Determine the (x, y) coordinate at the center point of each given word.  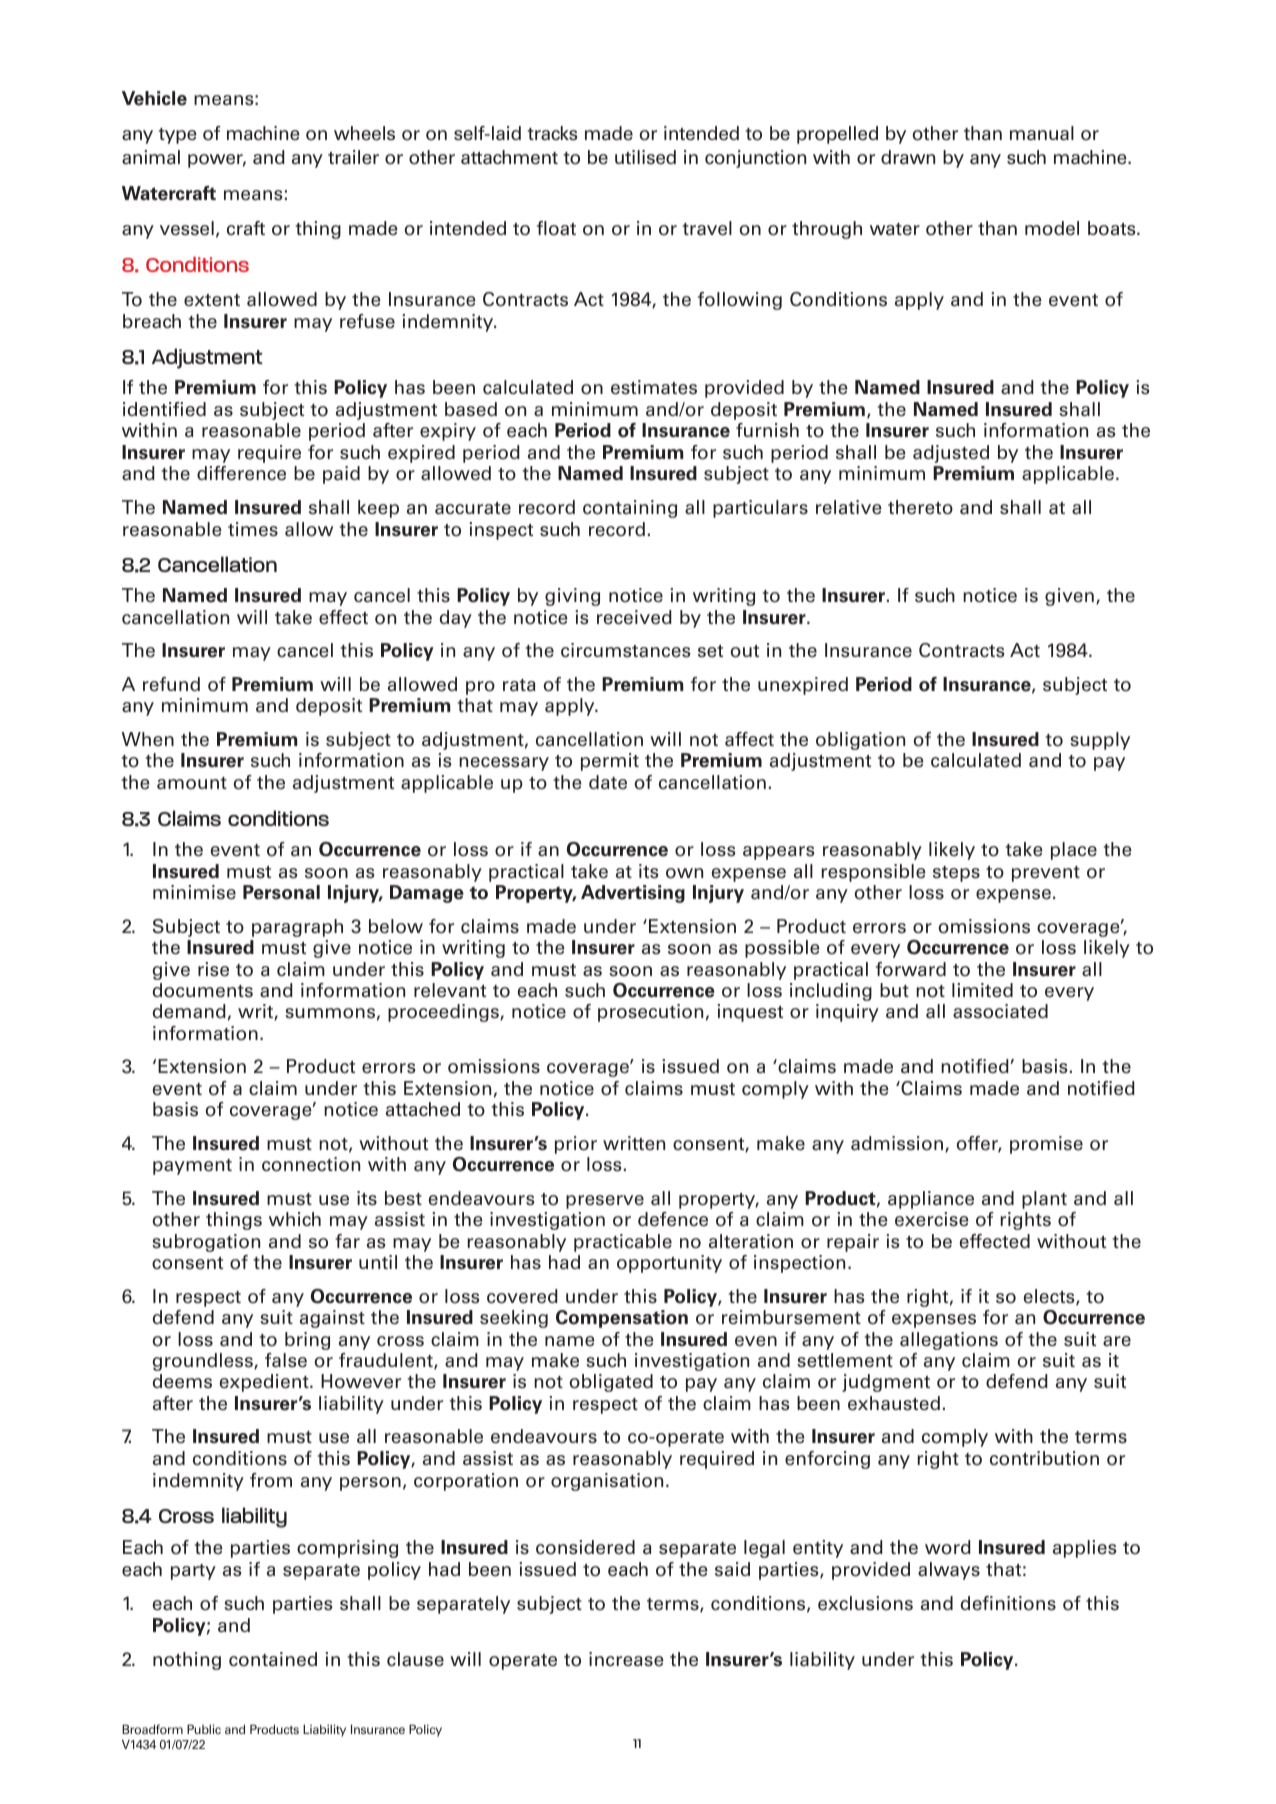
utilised (645, 157)
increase (626, 1659)
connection (311, 1164)
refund (171, 684)
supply (1100, 741)
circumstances (625, 650)
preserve (605, 1202)
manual (1042, 133)
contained (273, 1659)
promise (1046, 1145)
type (178, 136)
